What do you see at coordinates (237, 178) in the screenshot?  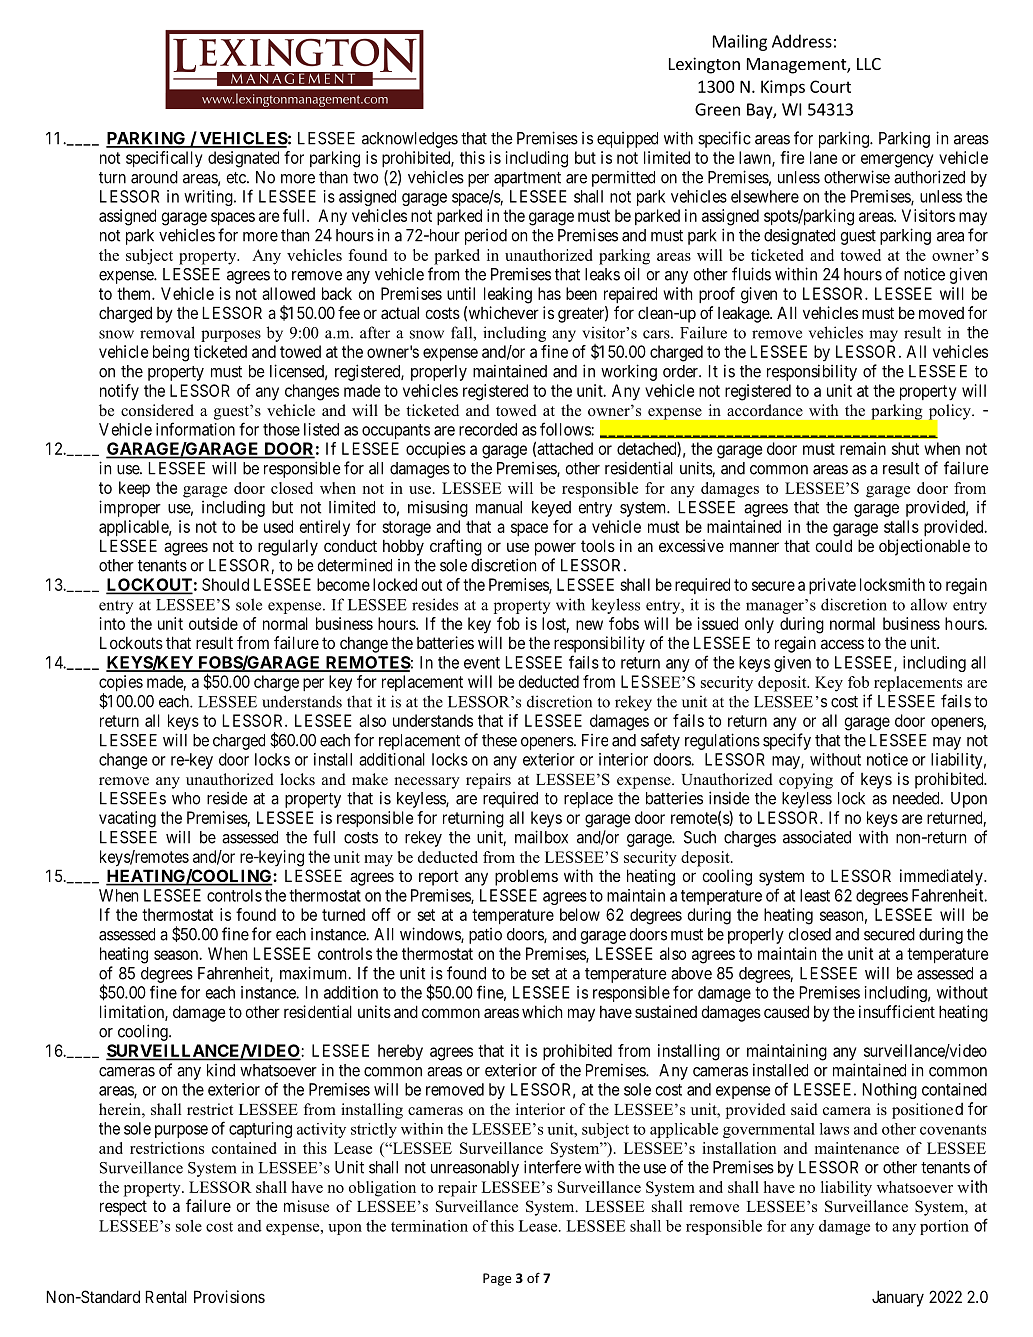 I see `etc` at bounding box center [237, 178].
